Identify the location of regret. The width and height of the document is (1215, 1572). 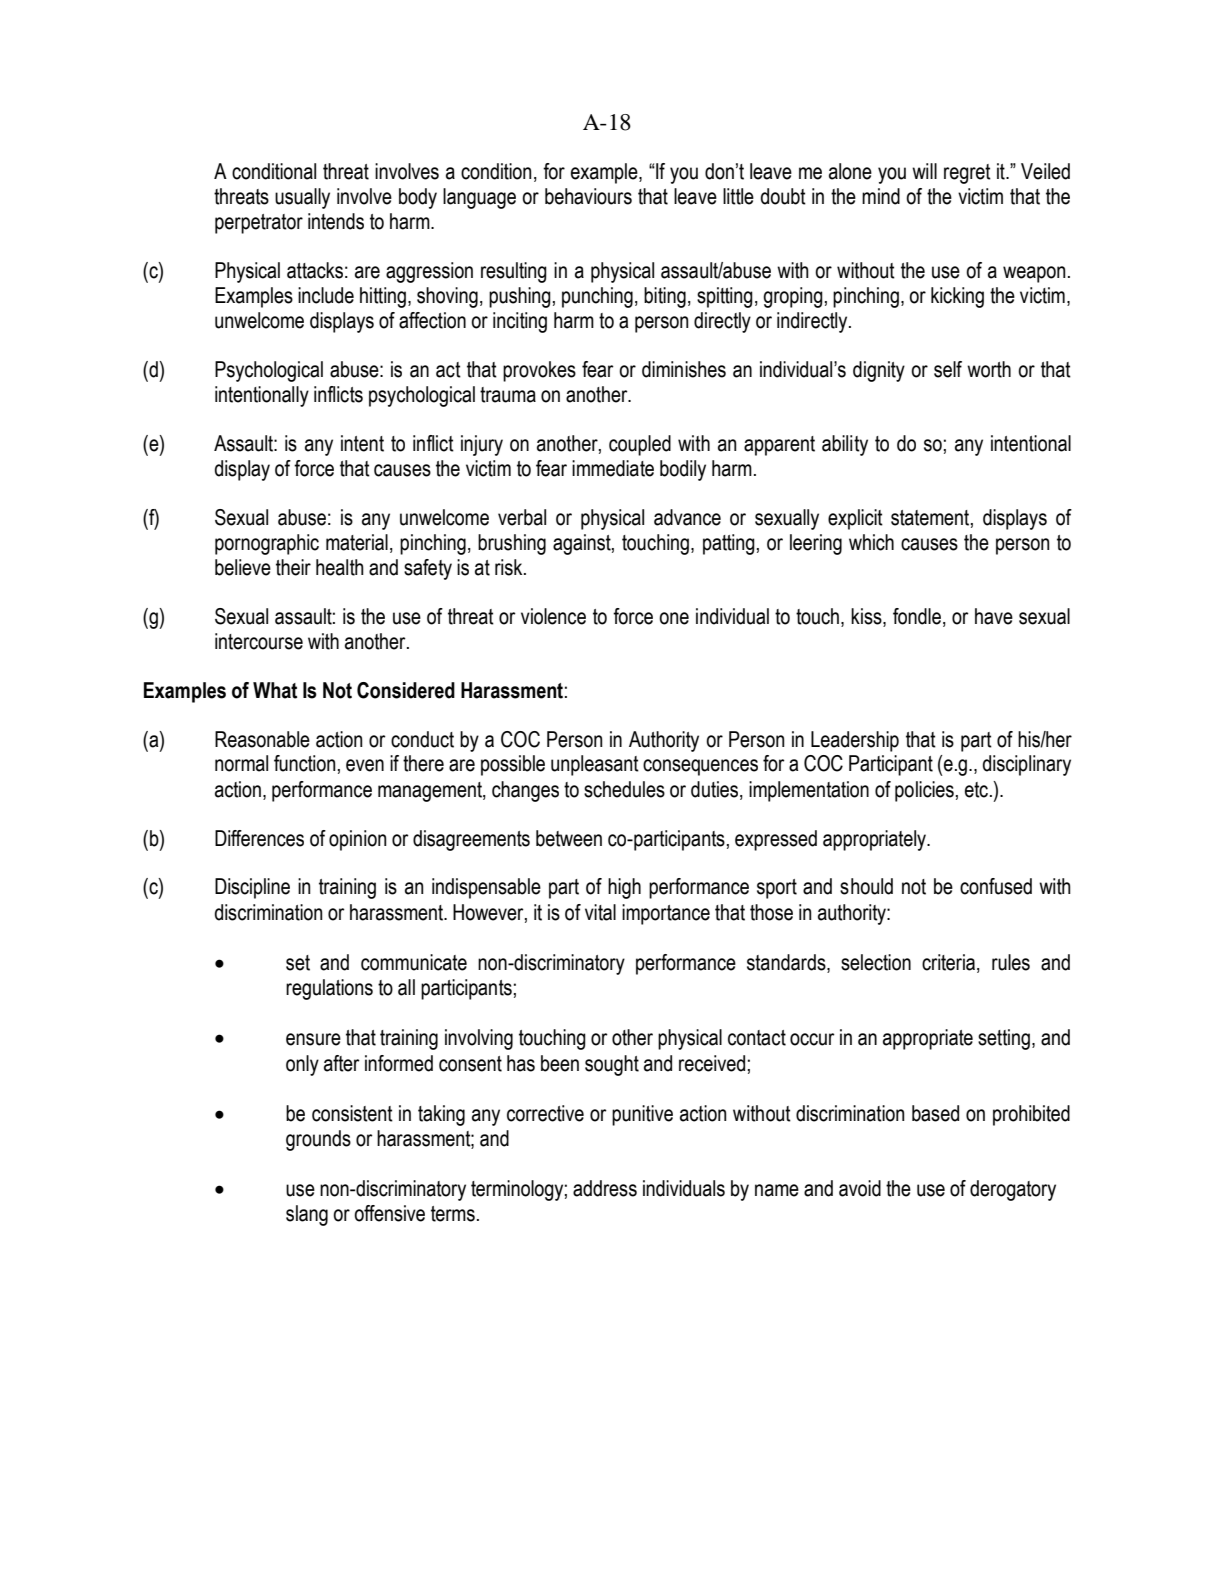
(967, 174).
